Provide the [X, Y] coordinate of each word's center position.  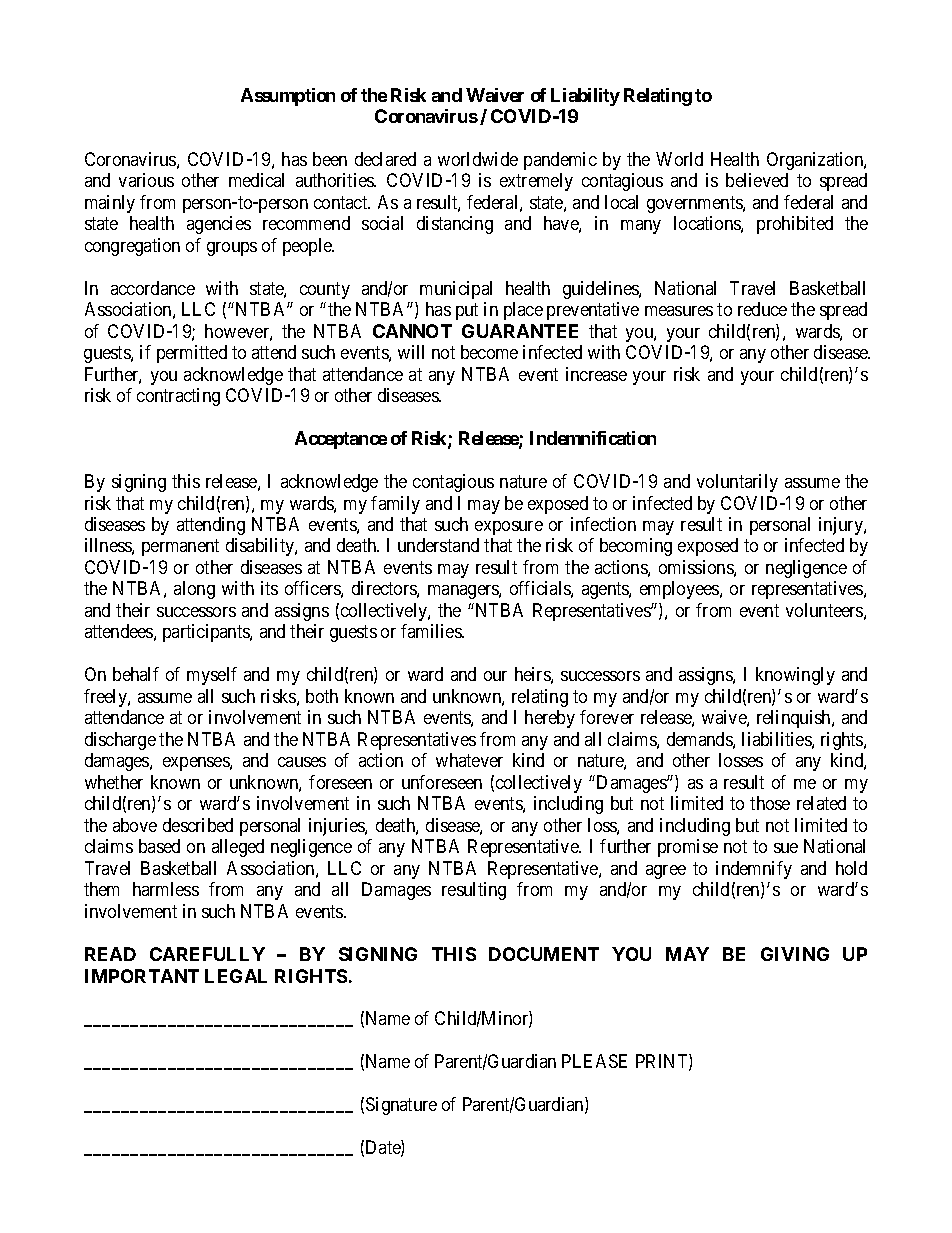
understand [438, 545]
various [146, 180]
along [194, 590]
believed [757, 180]
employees [680, 590]
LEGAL [236, 976]
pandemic [560, 161]
